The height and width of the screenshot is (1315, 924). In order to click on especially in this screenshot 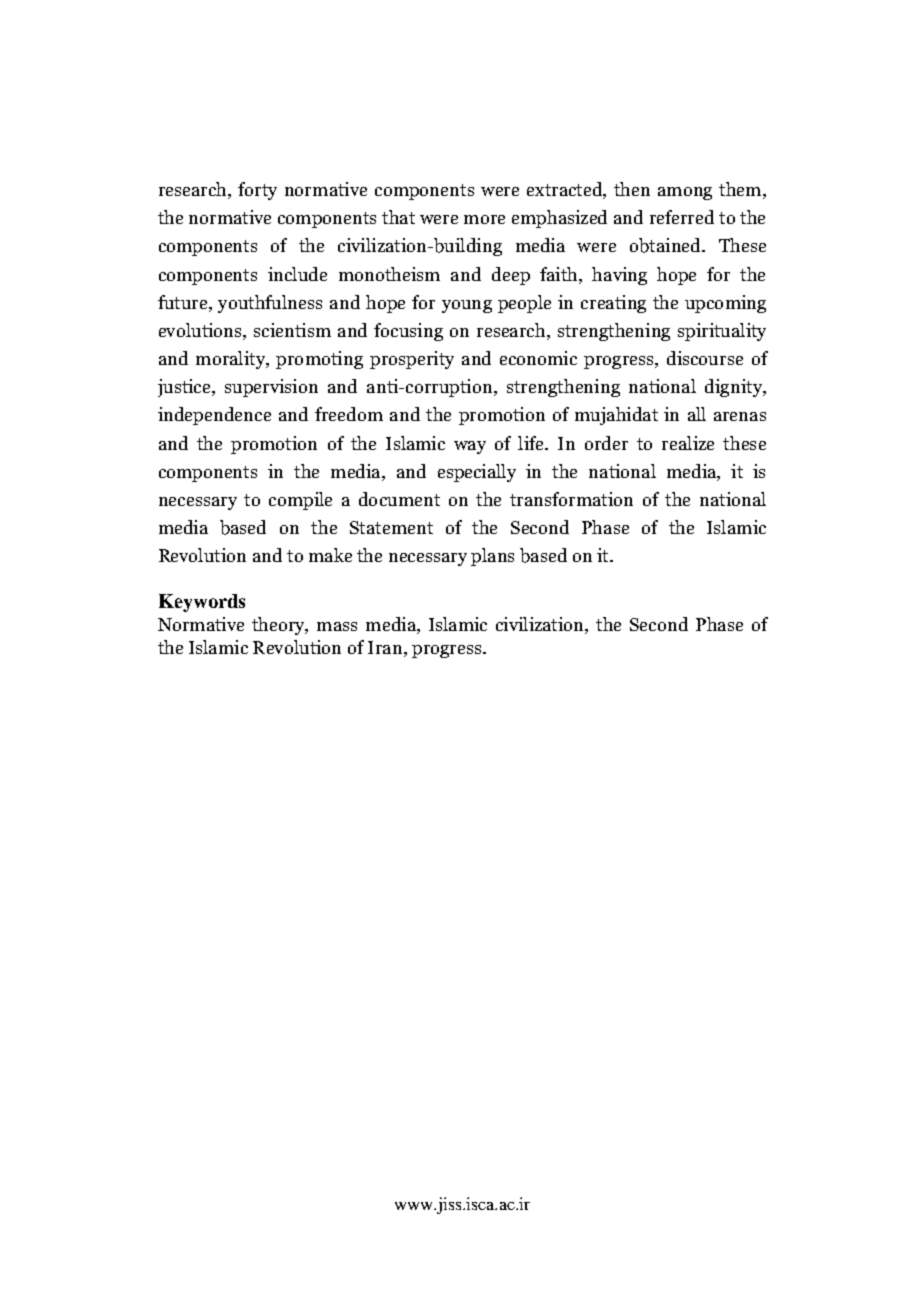, I will do `click(477, 473)`.
